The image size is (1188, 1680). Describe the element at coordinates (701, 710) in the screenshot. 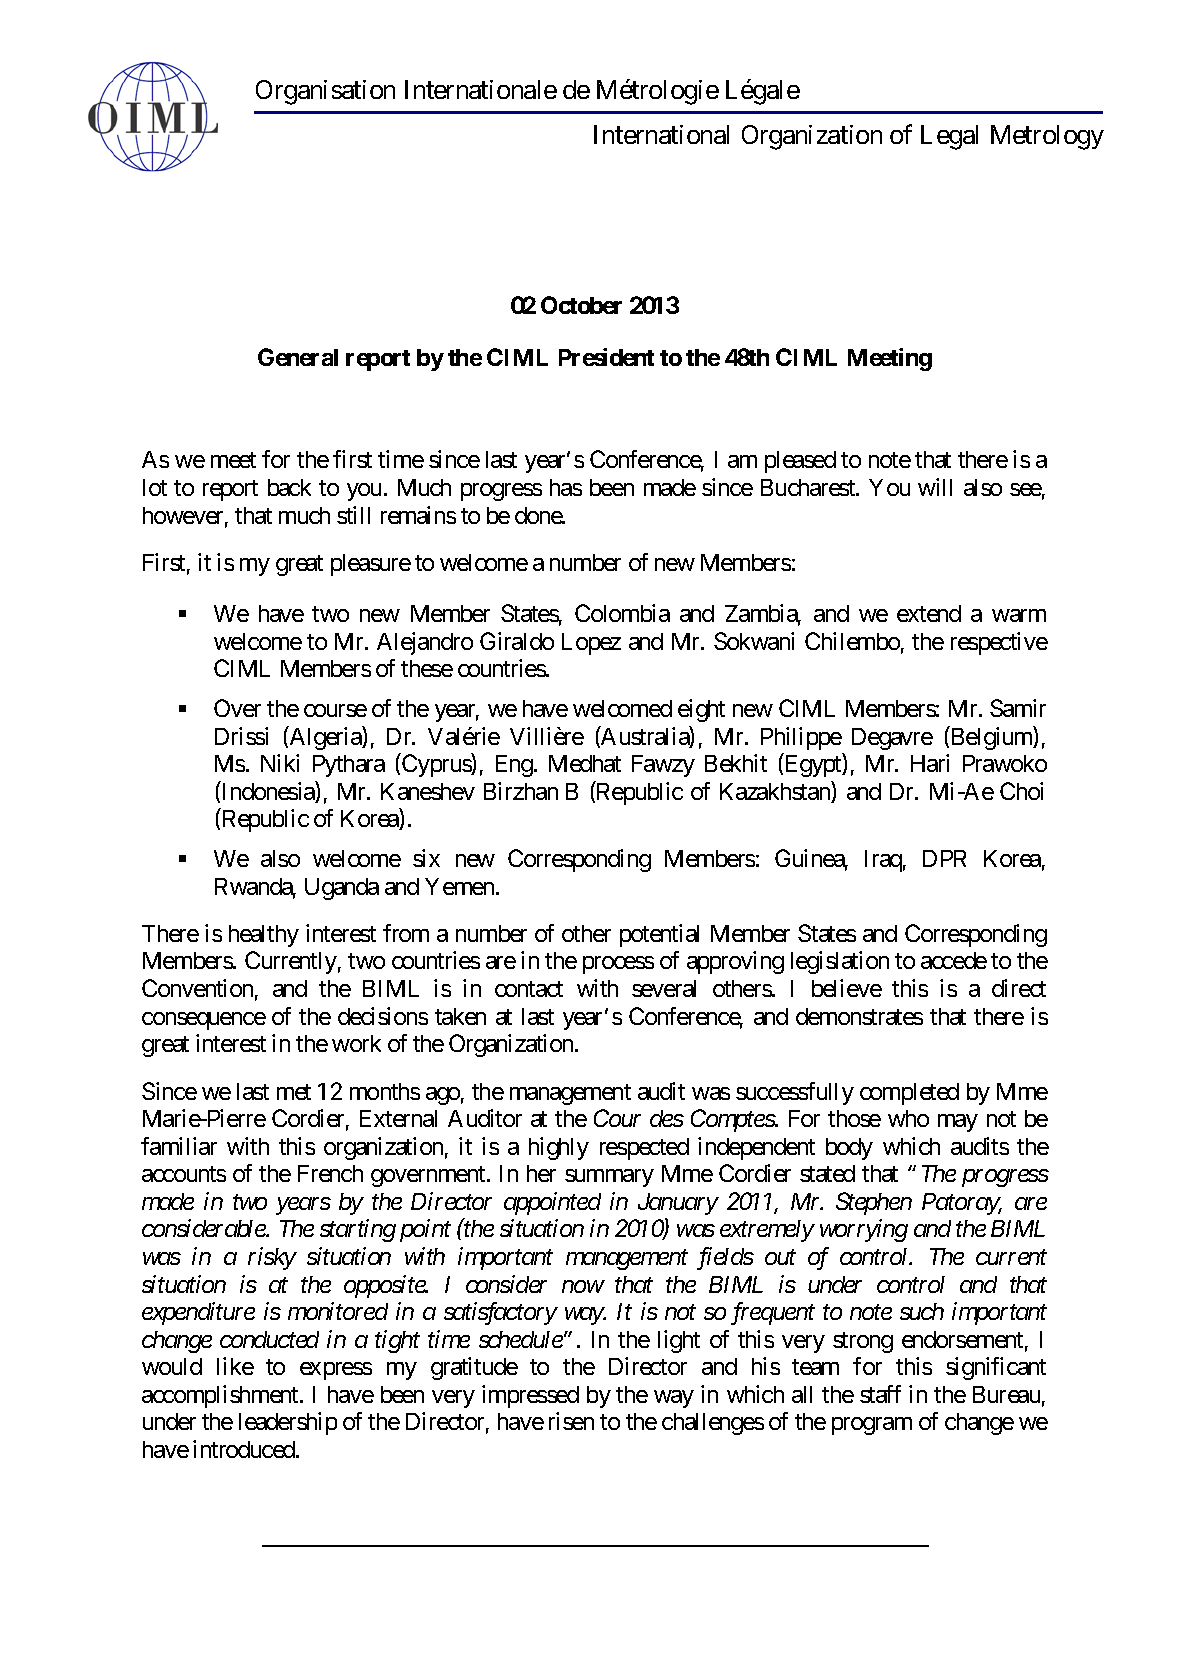

I see `eight` at that location.
